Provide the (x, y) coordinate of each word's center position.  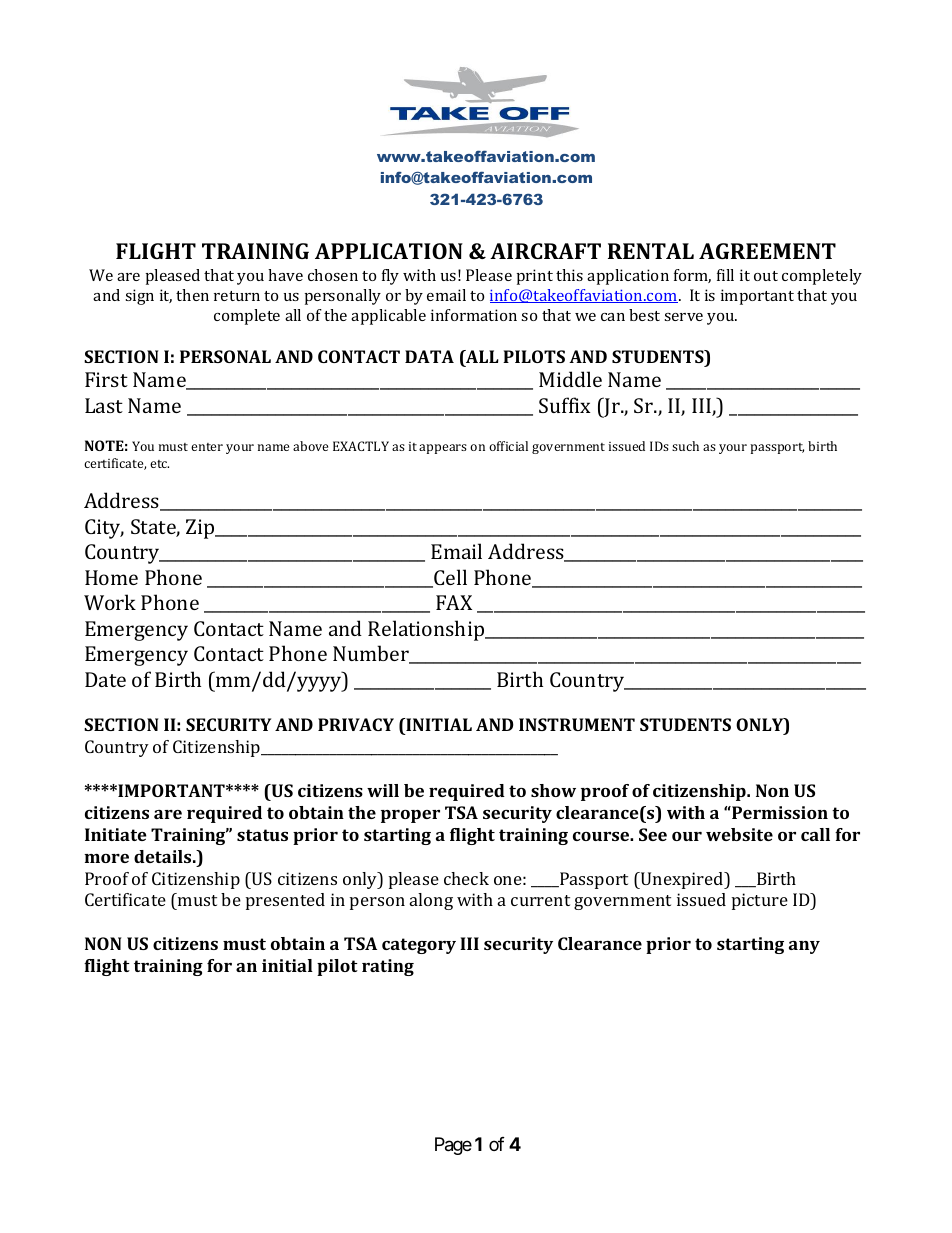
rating (388, 967)
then (192, 295)
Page (453, 1146)
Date (105, 679)
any (804, 947)
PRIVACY (356, 724)
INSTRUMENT (577, 724)
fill (725, 275)
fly (390, 277)
